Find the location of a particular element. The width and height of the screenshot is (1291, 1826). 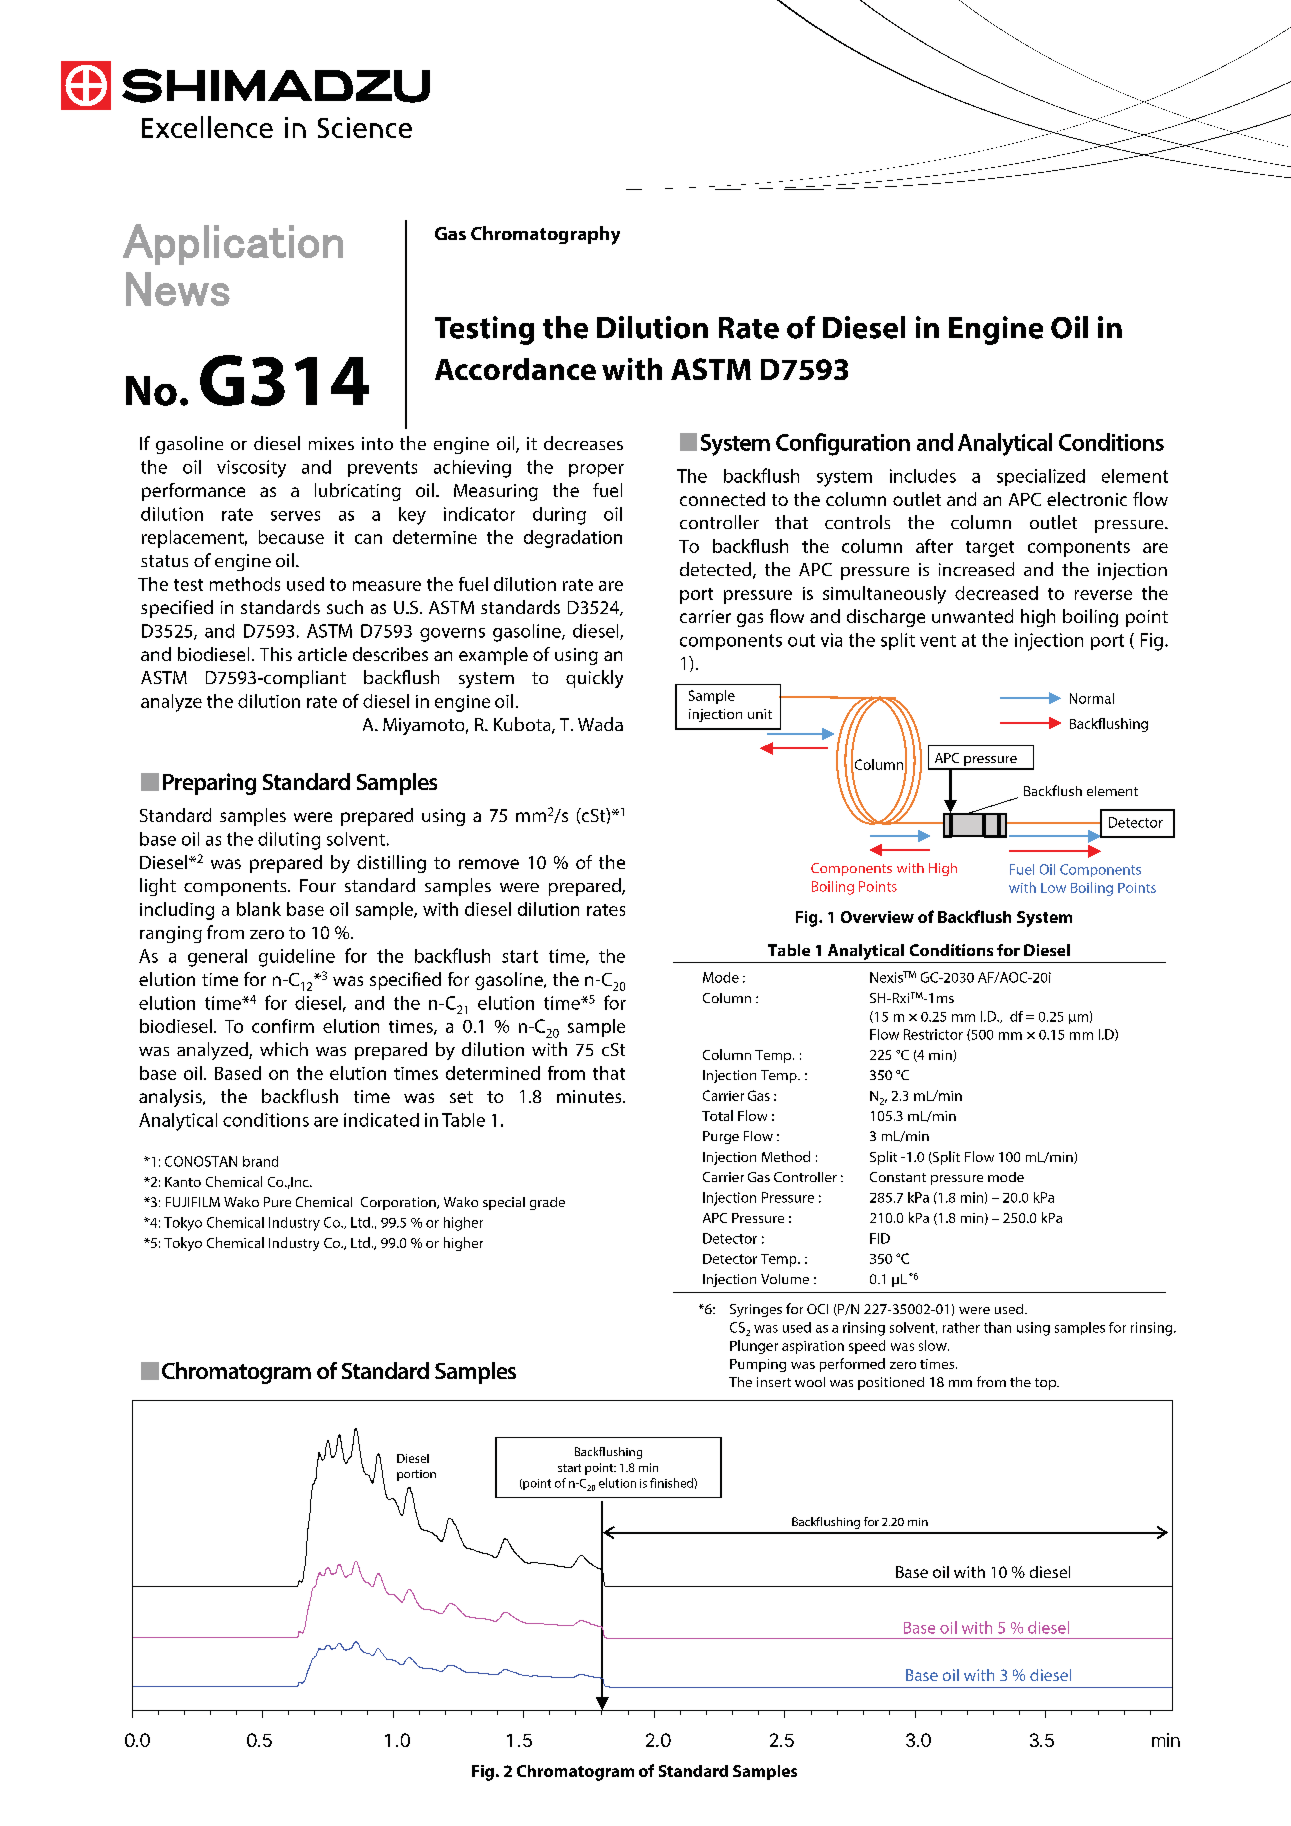

Chromatography is located at coordinates (545, 235).
